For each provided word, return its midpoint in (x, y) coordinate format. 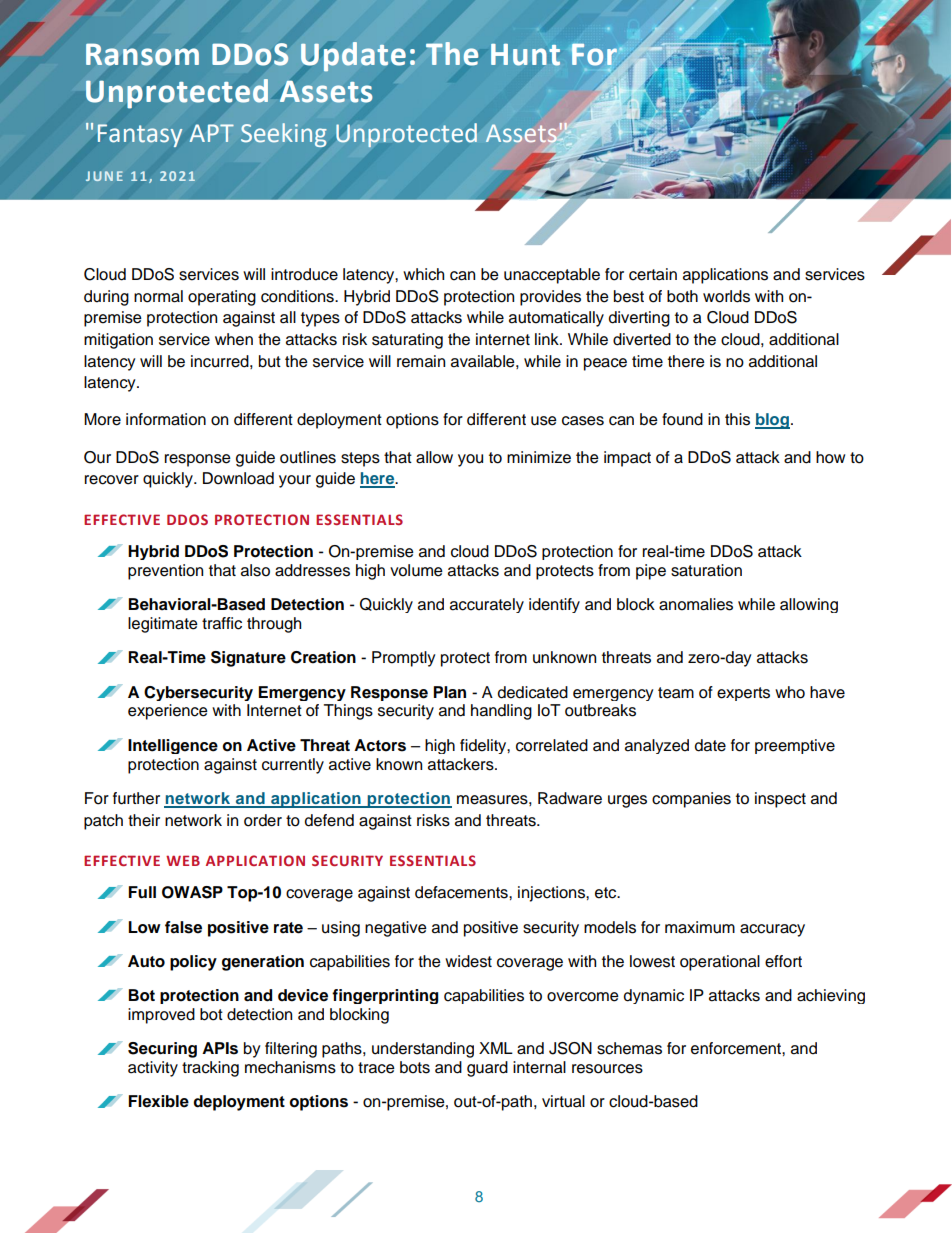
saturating (407, 341)
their (144, 820)
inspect (780, 800)
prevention (165, 572)
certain (653, 274)
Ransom (142, 54)
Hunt (525, 55)
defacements (462, 892)
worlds (726, 296)
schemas (629, 1048)
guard (487, 1069)
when (234, 339)
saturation (706, 570)
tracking (210, 1069)
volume (416, 570)
